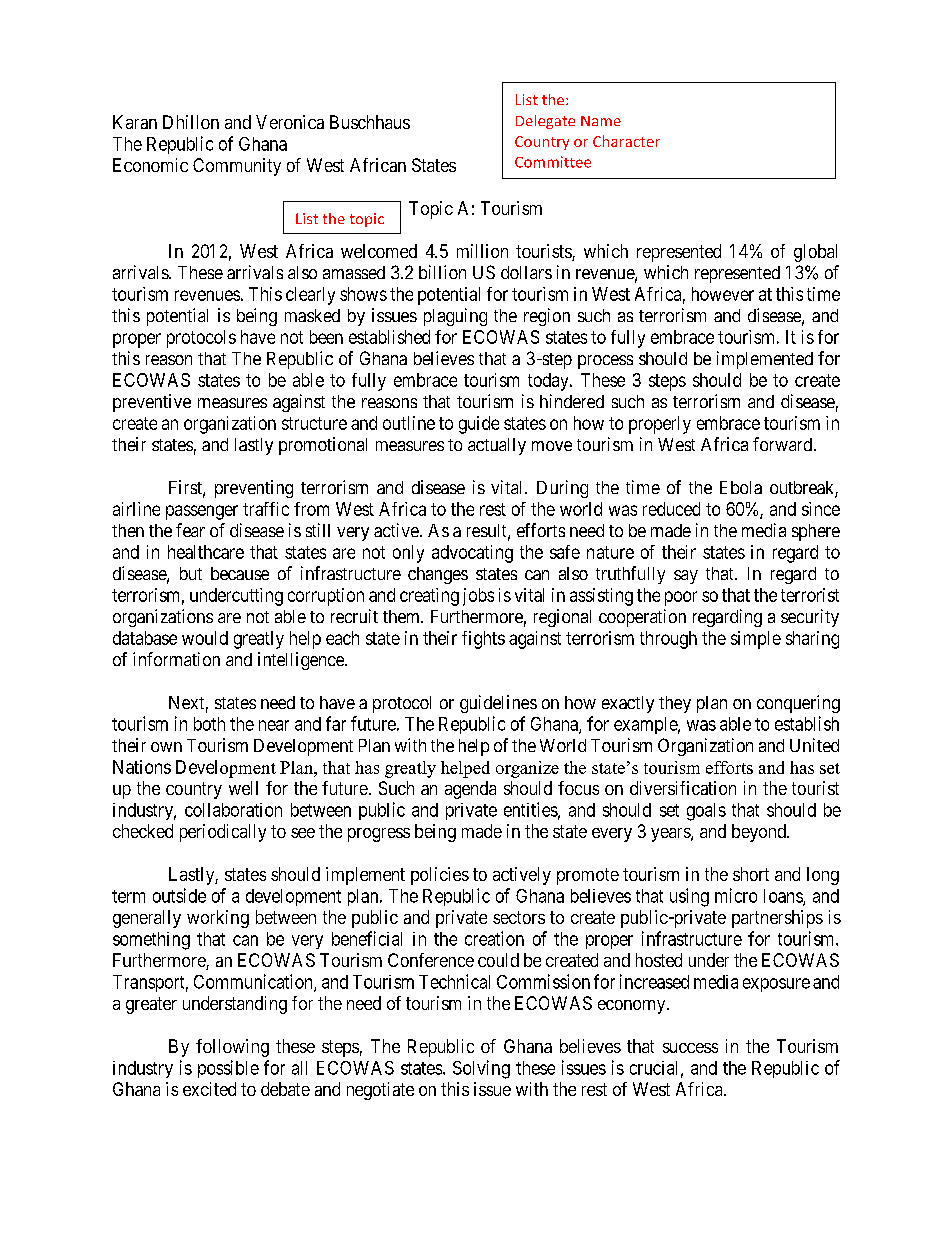  Describe the element at coordinates (205, 638) in the page. I see `would` at that location.
